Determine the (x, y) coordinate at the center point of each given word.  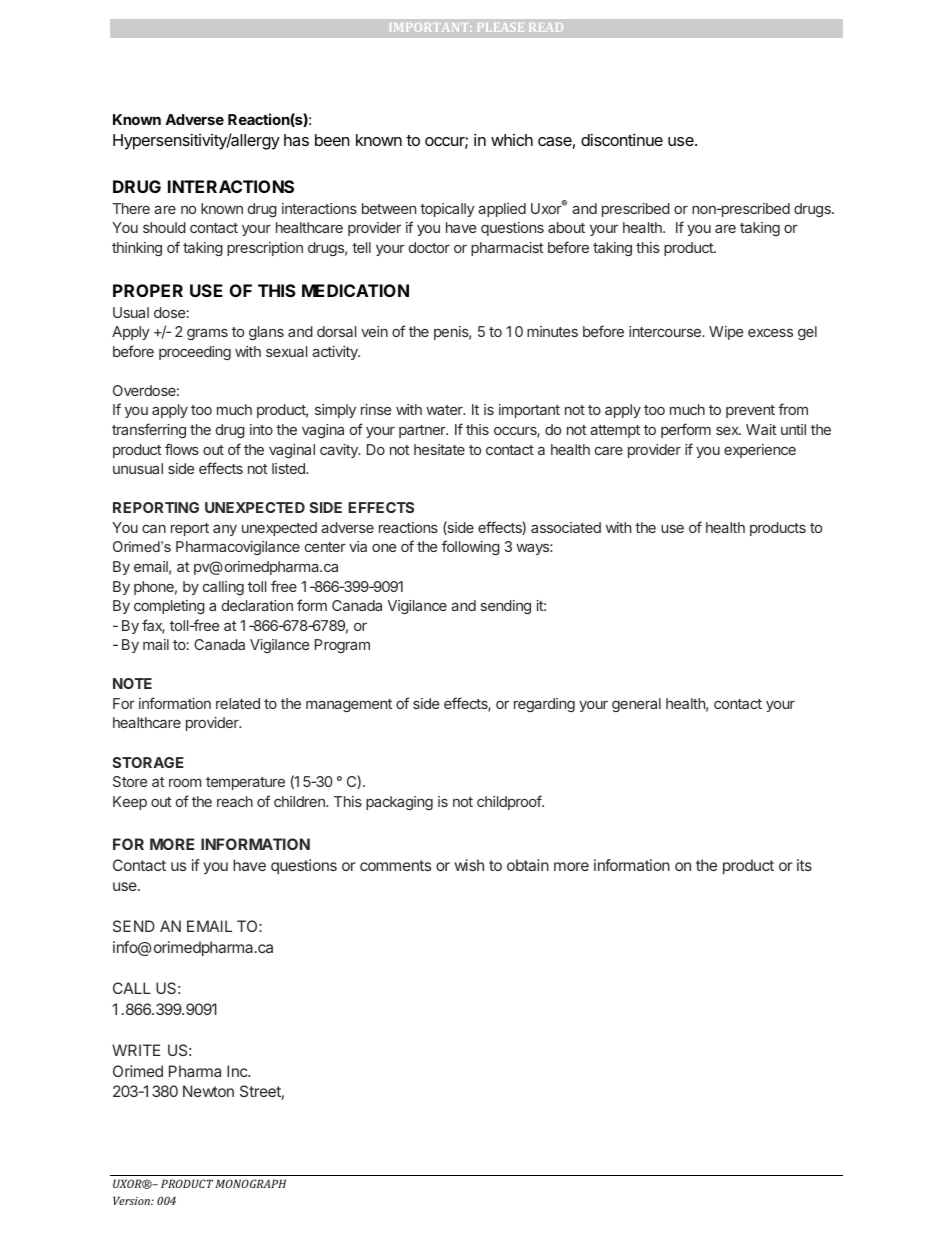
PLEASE (501, 27)
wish (469, 865)
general (636, 705)
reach (235, 801)
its (804, 865)
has (296, 140)
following (471, 547)
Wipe (726, 333)
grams (207, 334)
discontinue (622, 139)
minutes (552, 331)
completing (169, 607)
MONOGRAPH (251, 1183)
